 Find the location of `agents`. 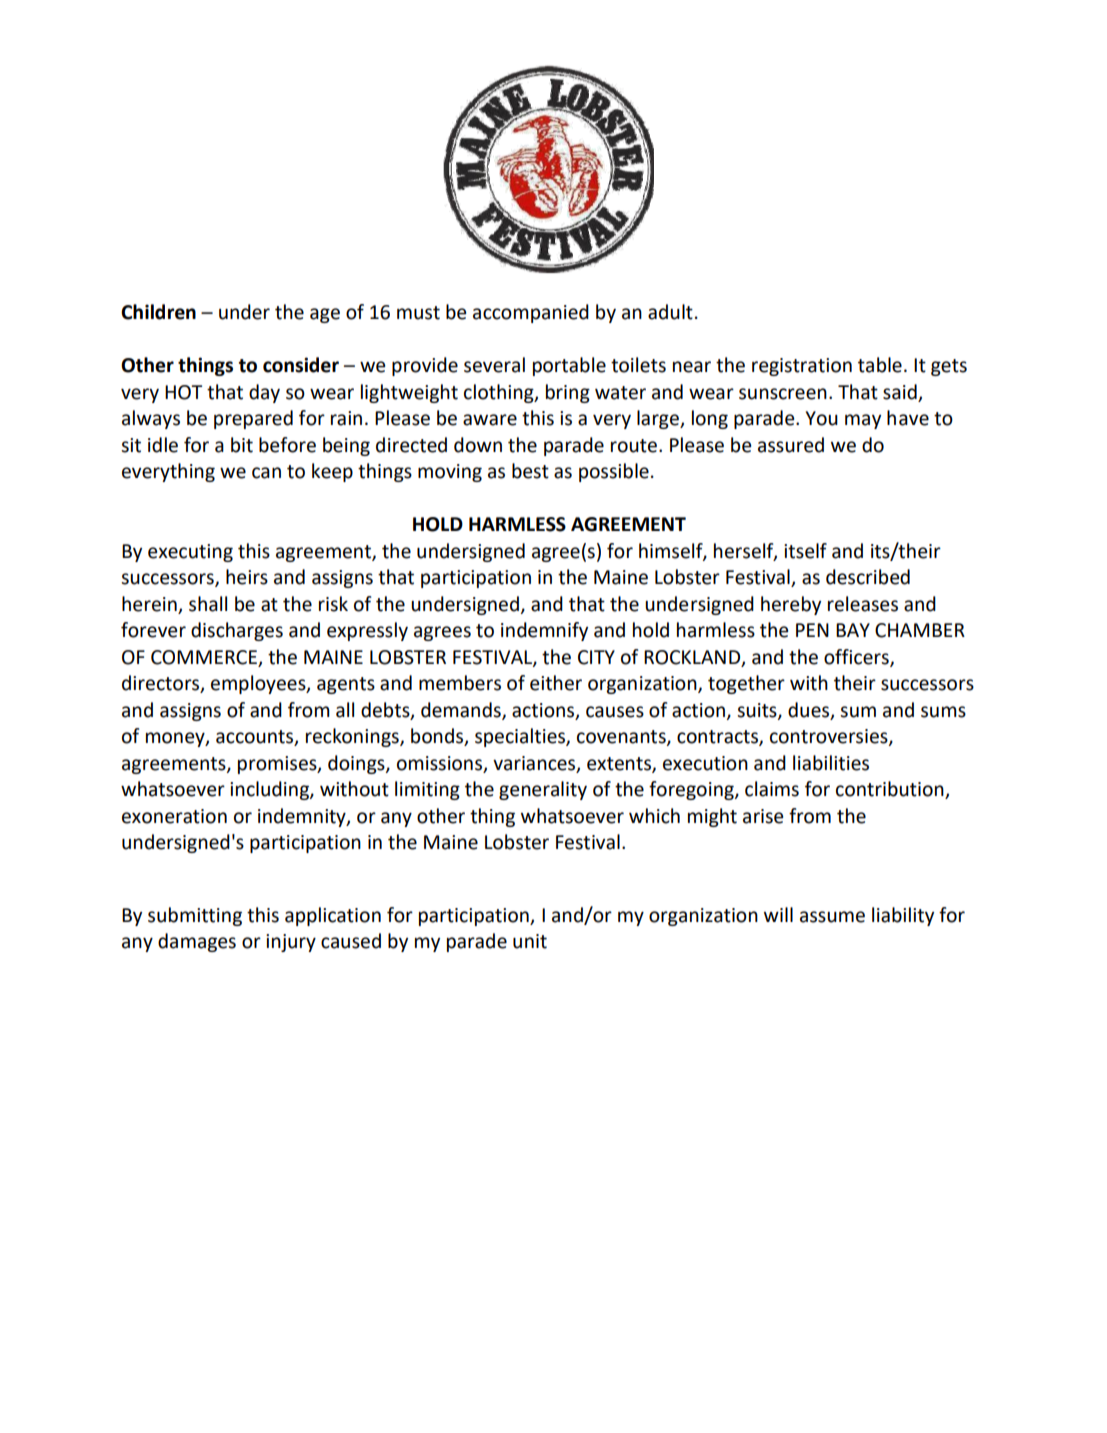

agents is located at coordinates (346, 685).
